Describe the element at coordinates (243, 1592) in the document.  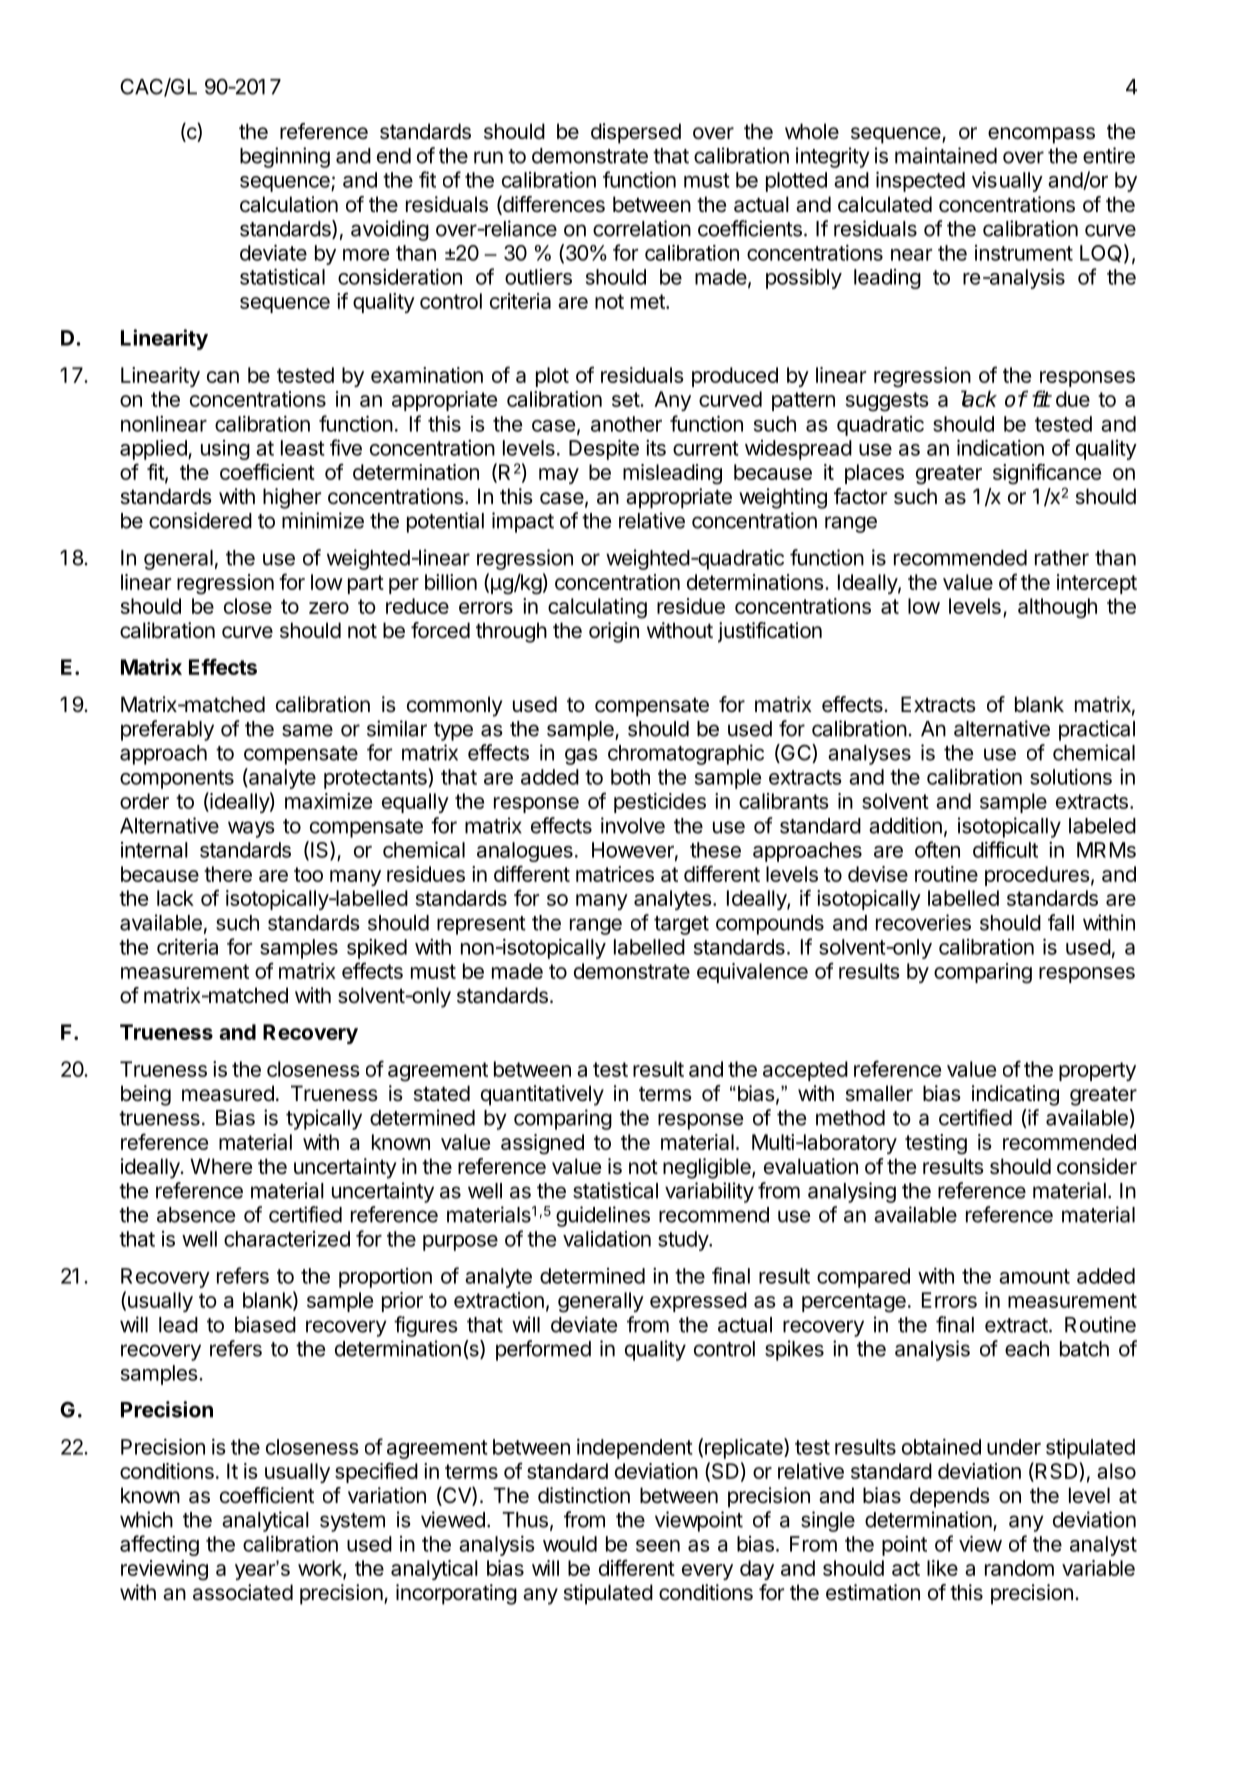
I see `associated` at that location.
